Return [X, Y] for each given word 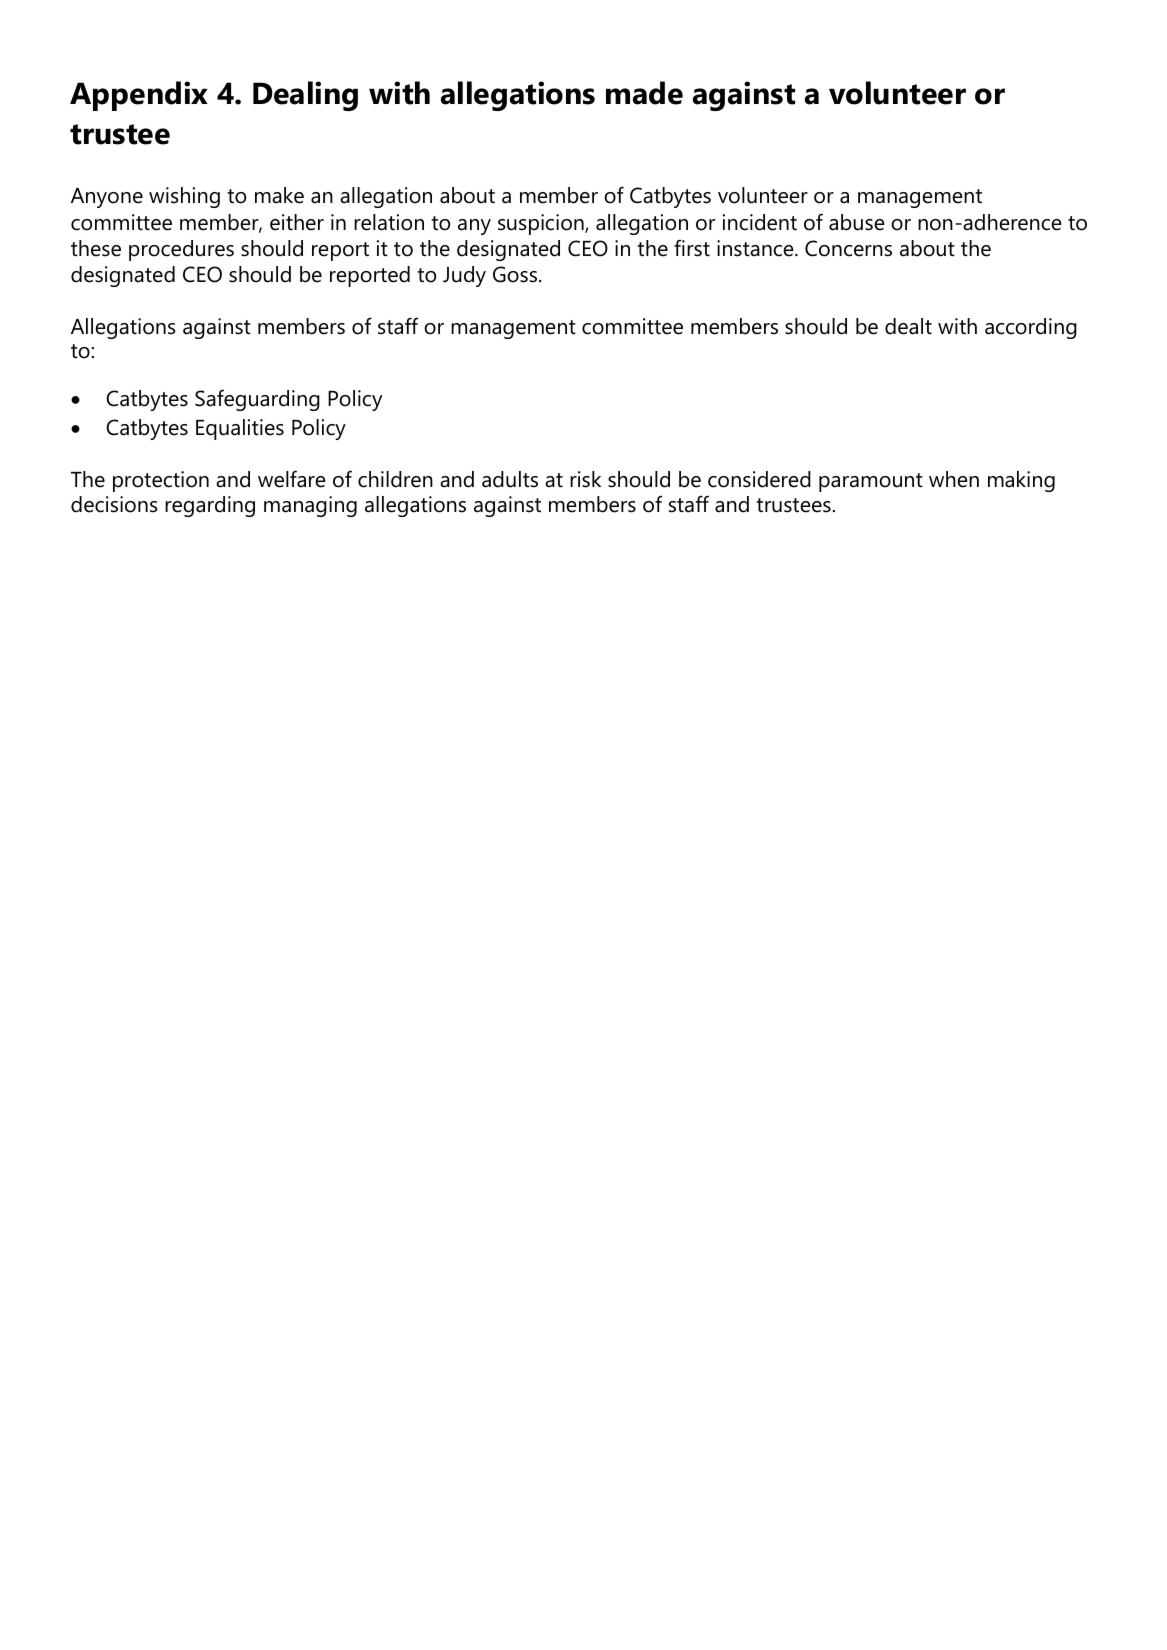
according [1031, 328]
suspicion [542, 224]
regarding [210, 506]
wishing [184, 197]
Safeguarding [257, 400]
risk [585, 479]
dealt [908, 326]
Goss [515, 274]
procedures [181, 250]
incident [760, 222]
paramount [871, 482]
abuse [857, 222]
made [644, 93]
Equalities [240, 429]
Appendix [139, 96]
